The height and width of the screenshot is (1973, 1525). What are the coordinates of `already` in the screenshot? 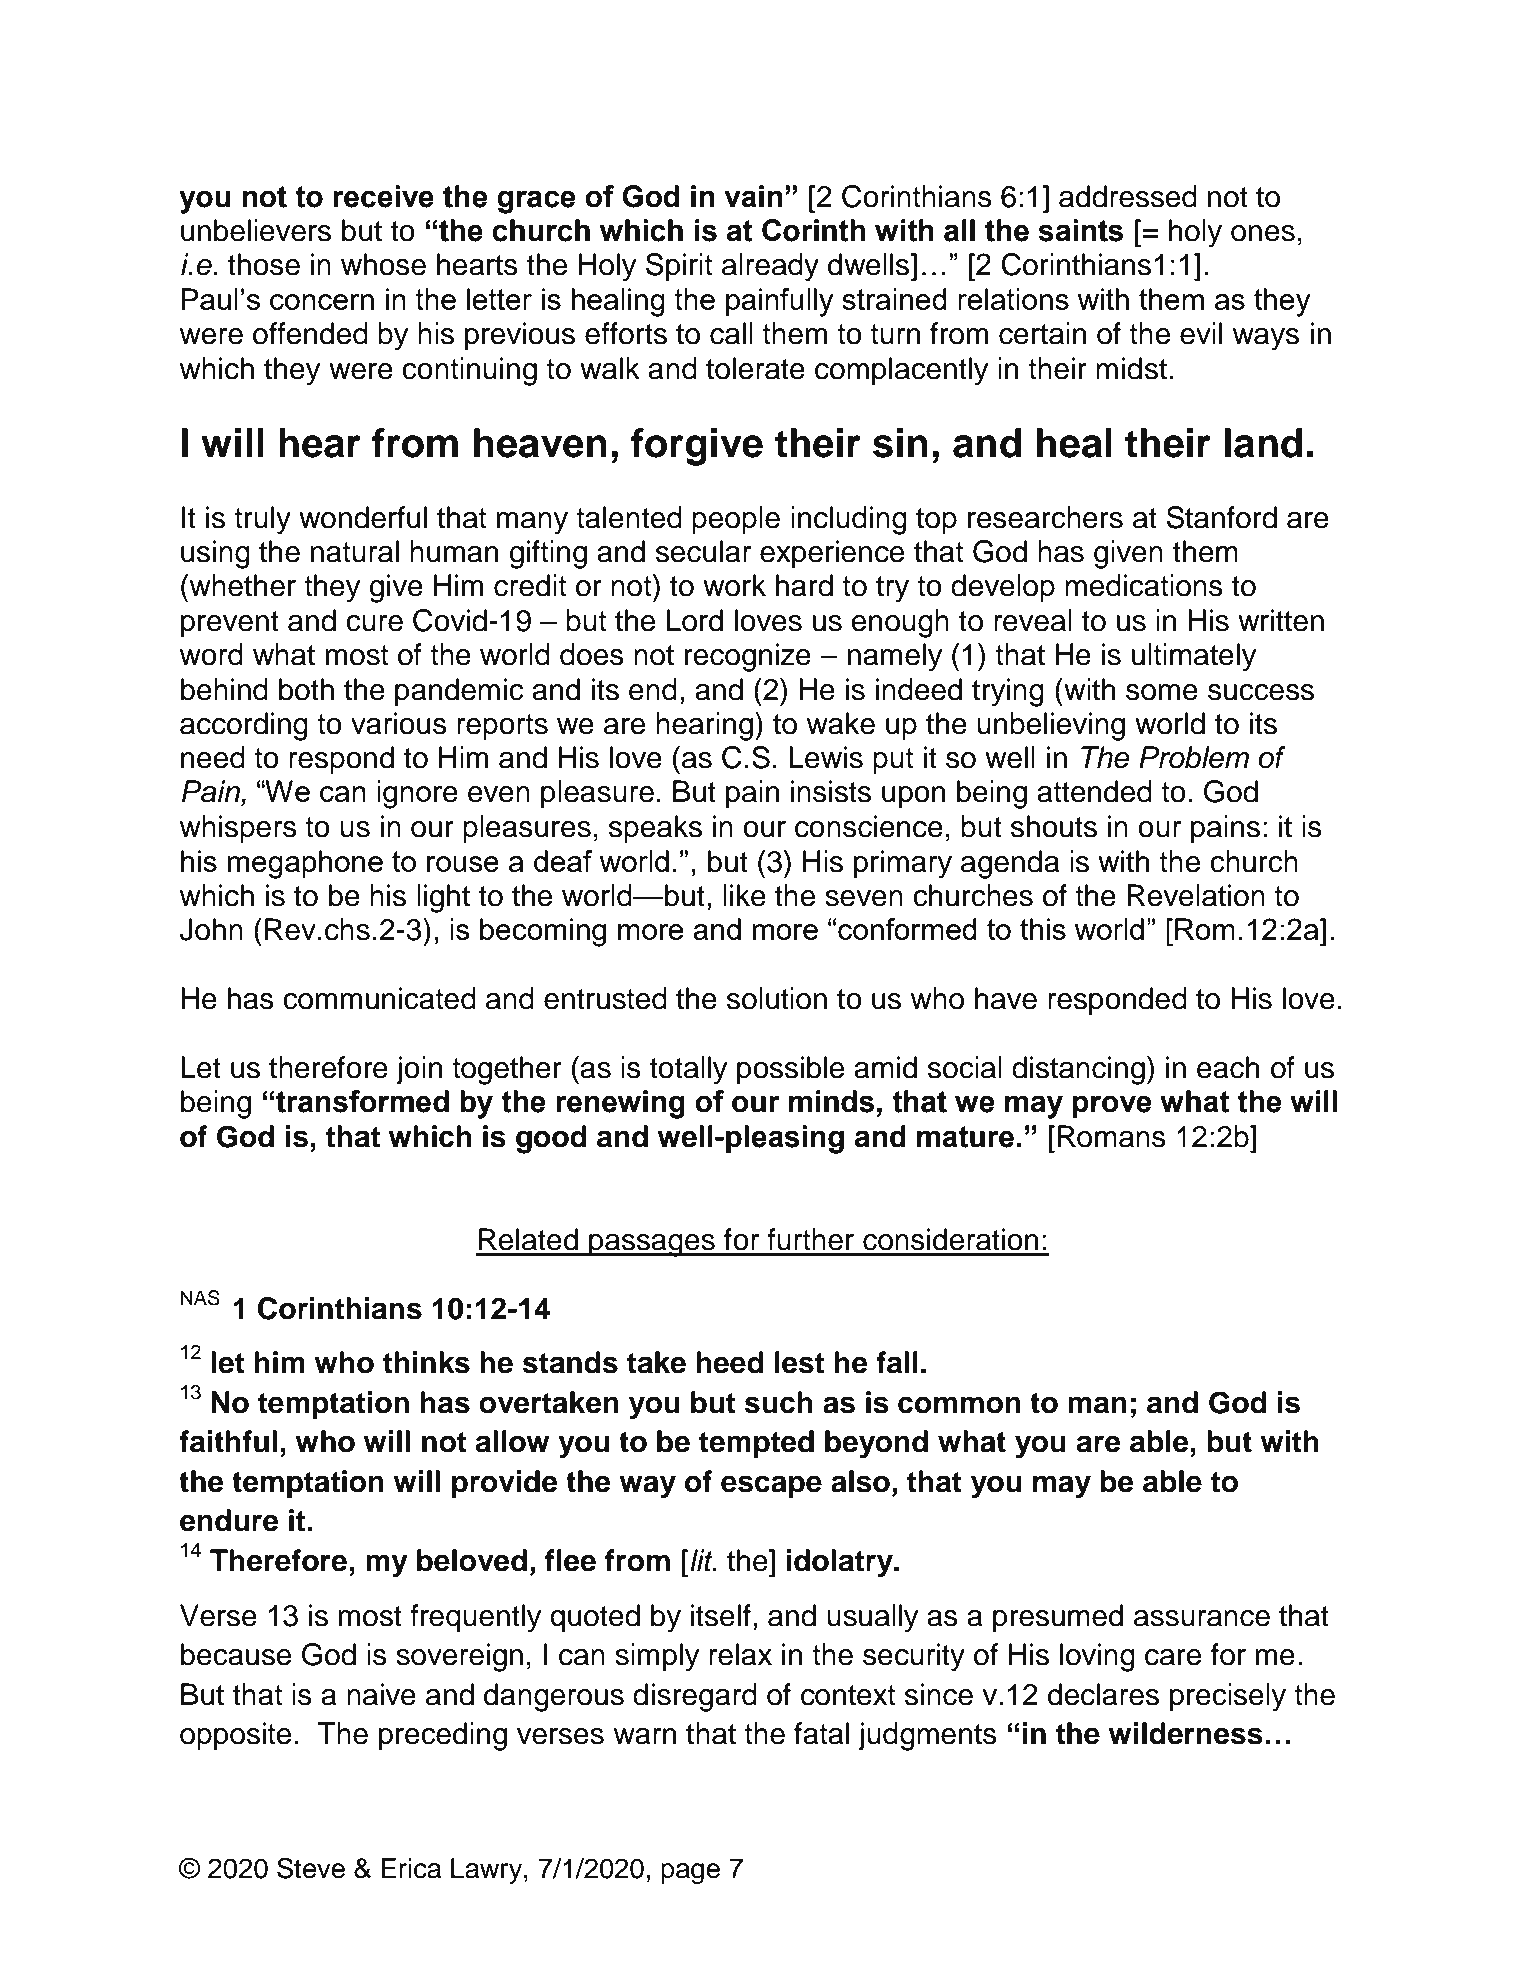 It's located at (770, 267).
